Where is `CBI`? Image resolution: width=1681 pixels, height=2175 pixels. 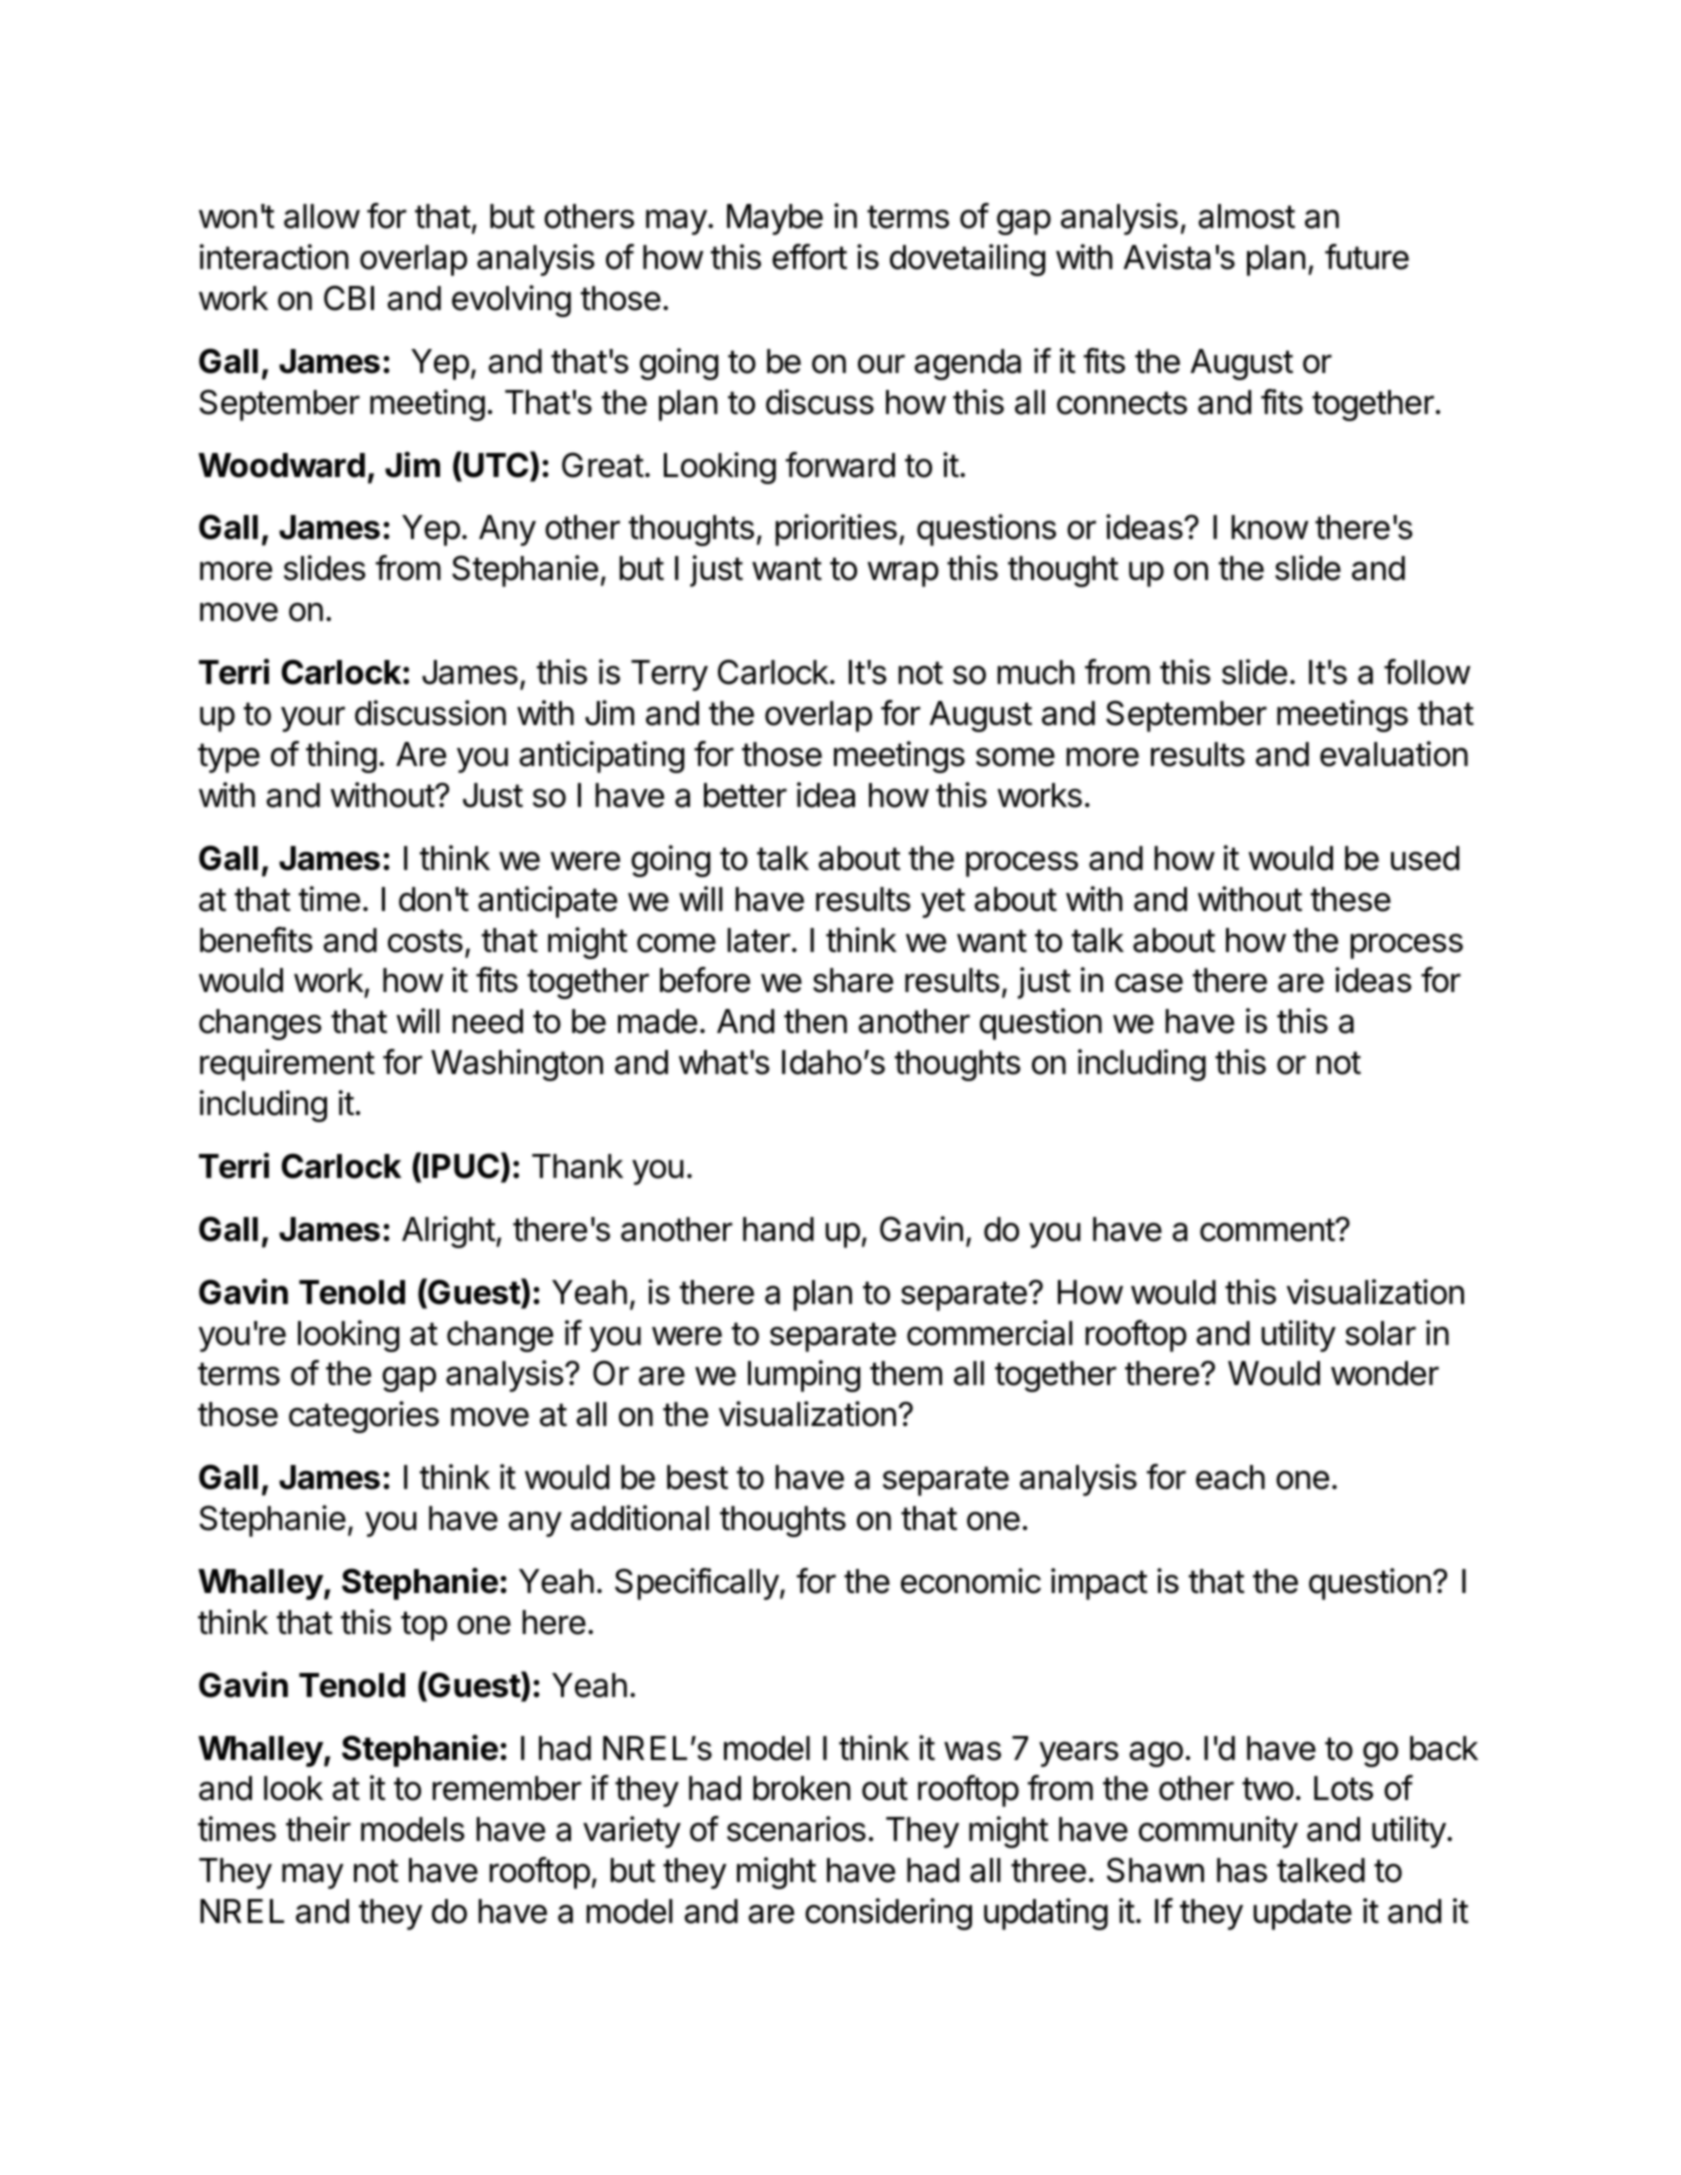
CBI is located at coordinates (349, 298).
